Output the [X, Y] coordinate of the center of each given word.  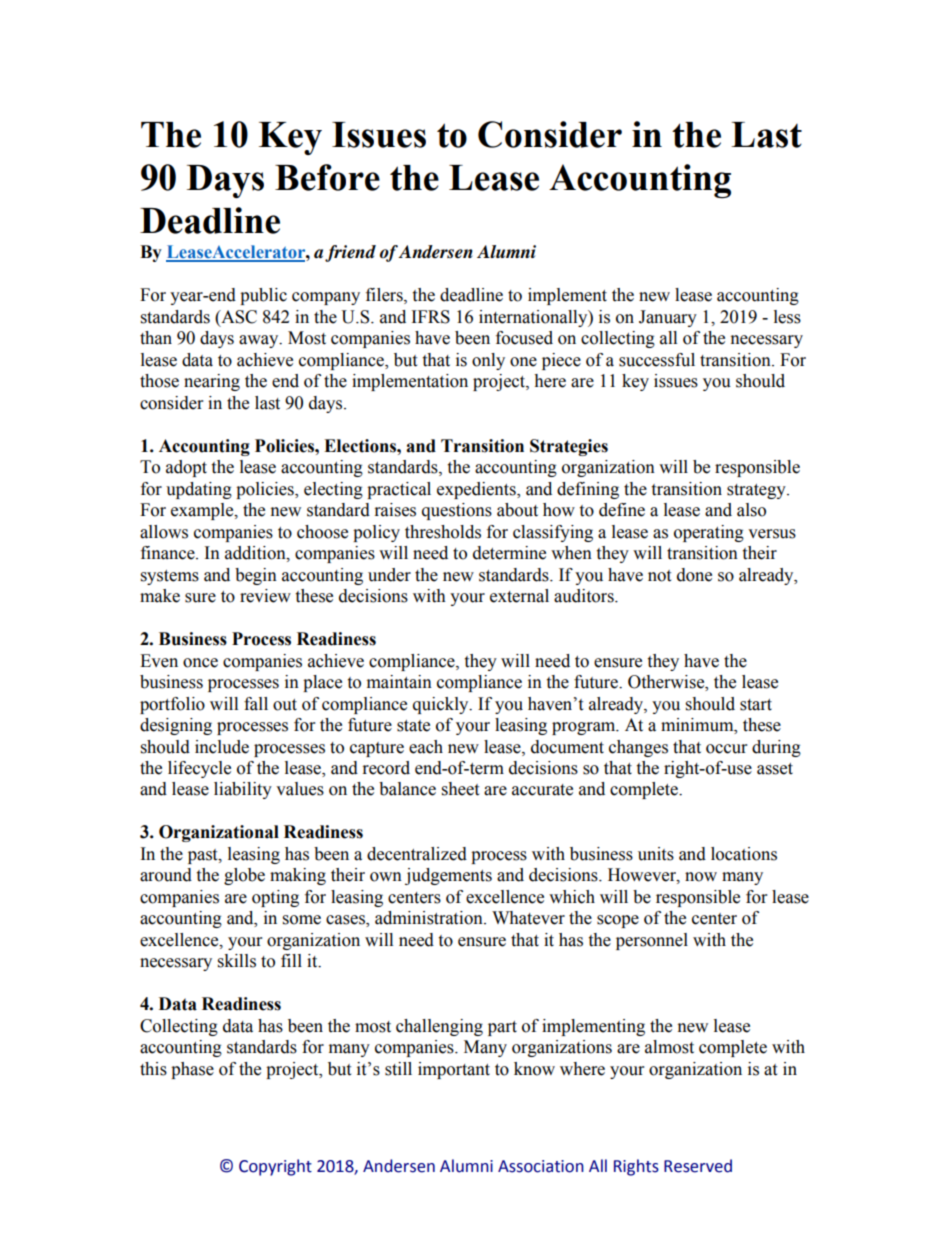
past [204, 856]
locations [744, 854]
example [203, 511]
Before [327, 177]
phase [192, 1070]
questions [457, 511]
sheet [460, 789]
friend [350, 253]
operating [709, 533]
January [668, 318]
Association [541, 1166]
